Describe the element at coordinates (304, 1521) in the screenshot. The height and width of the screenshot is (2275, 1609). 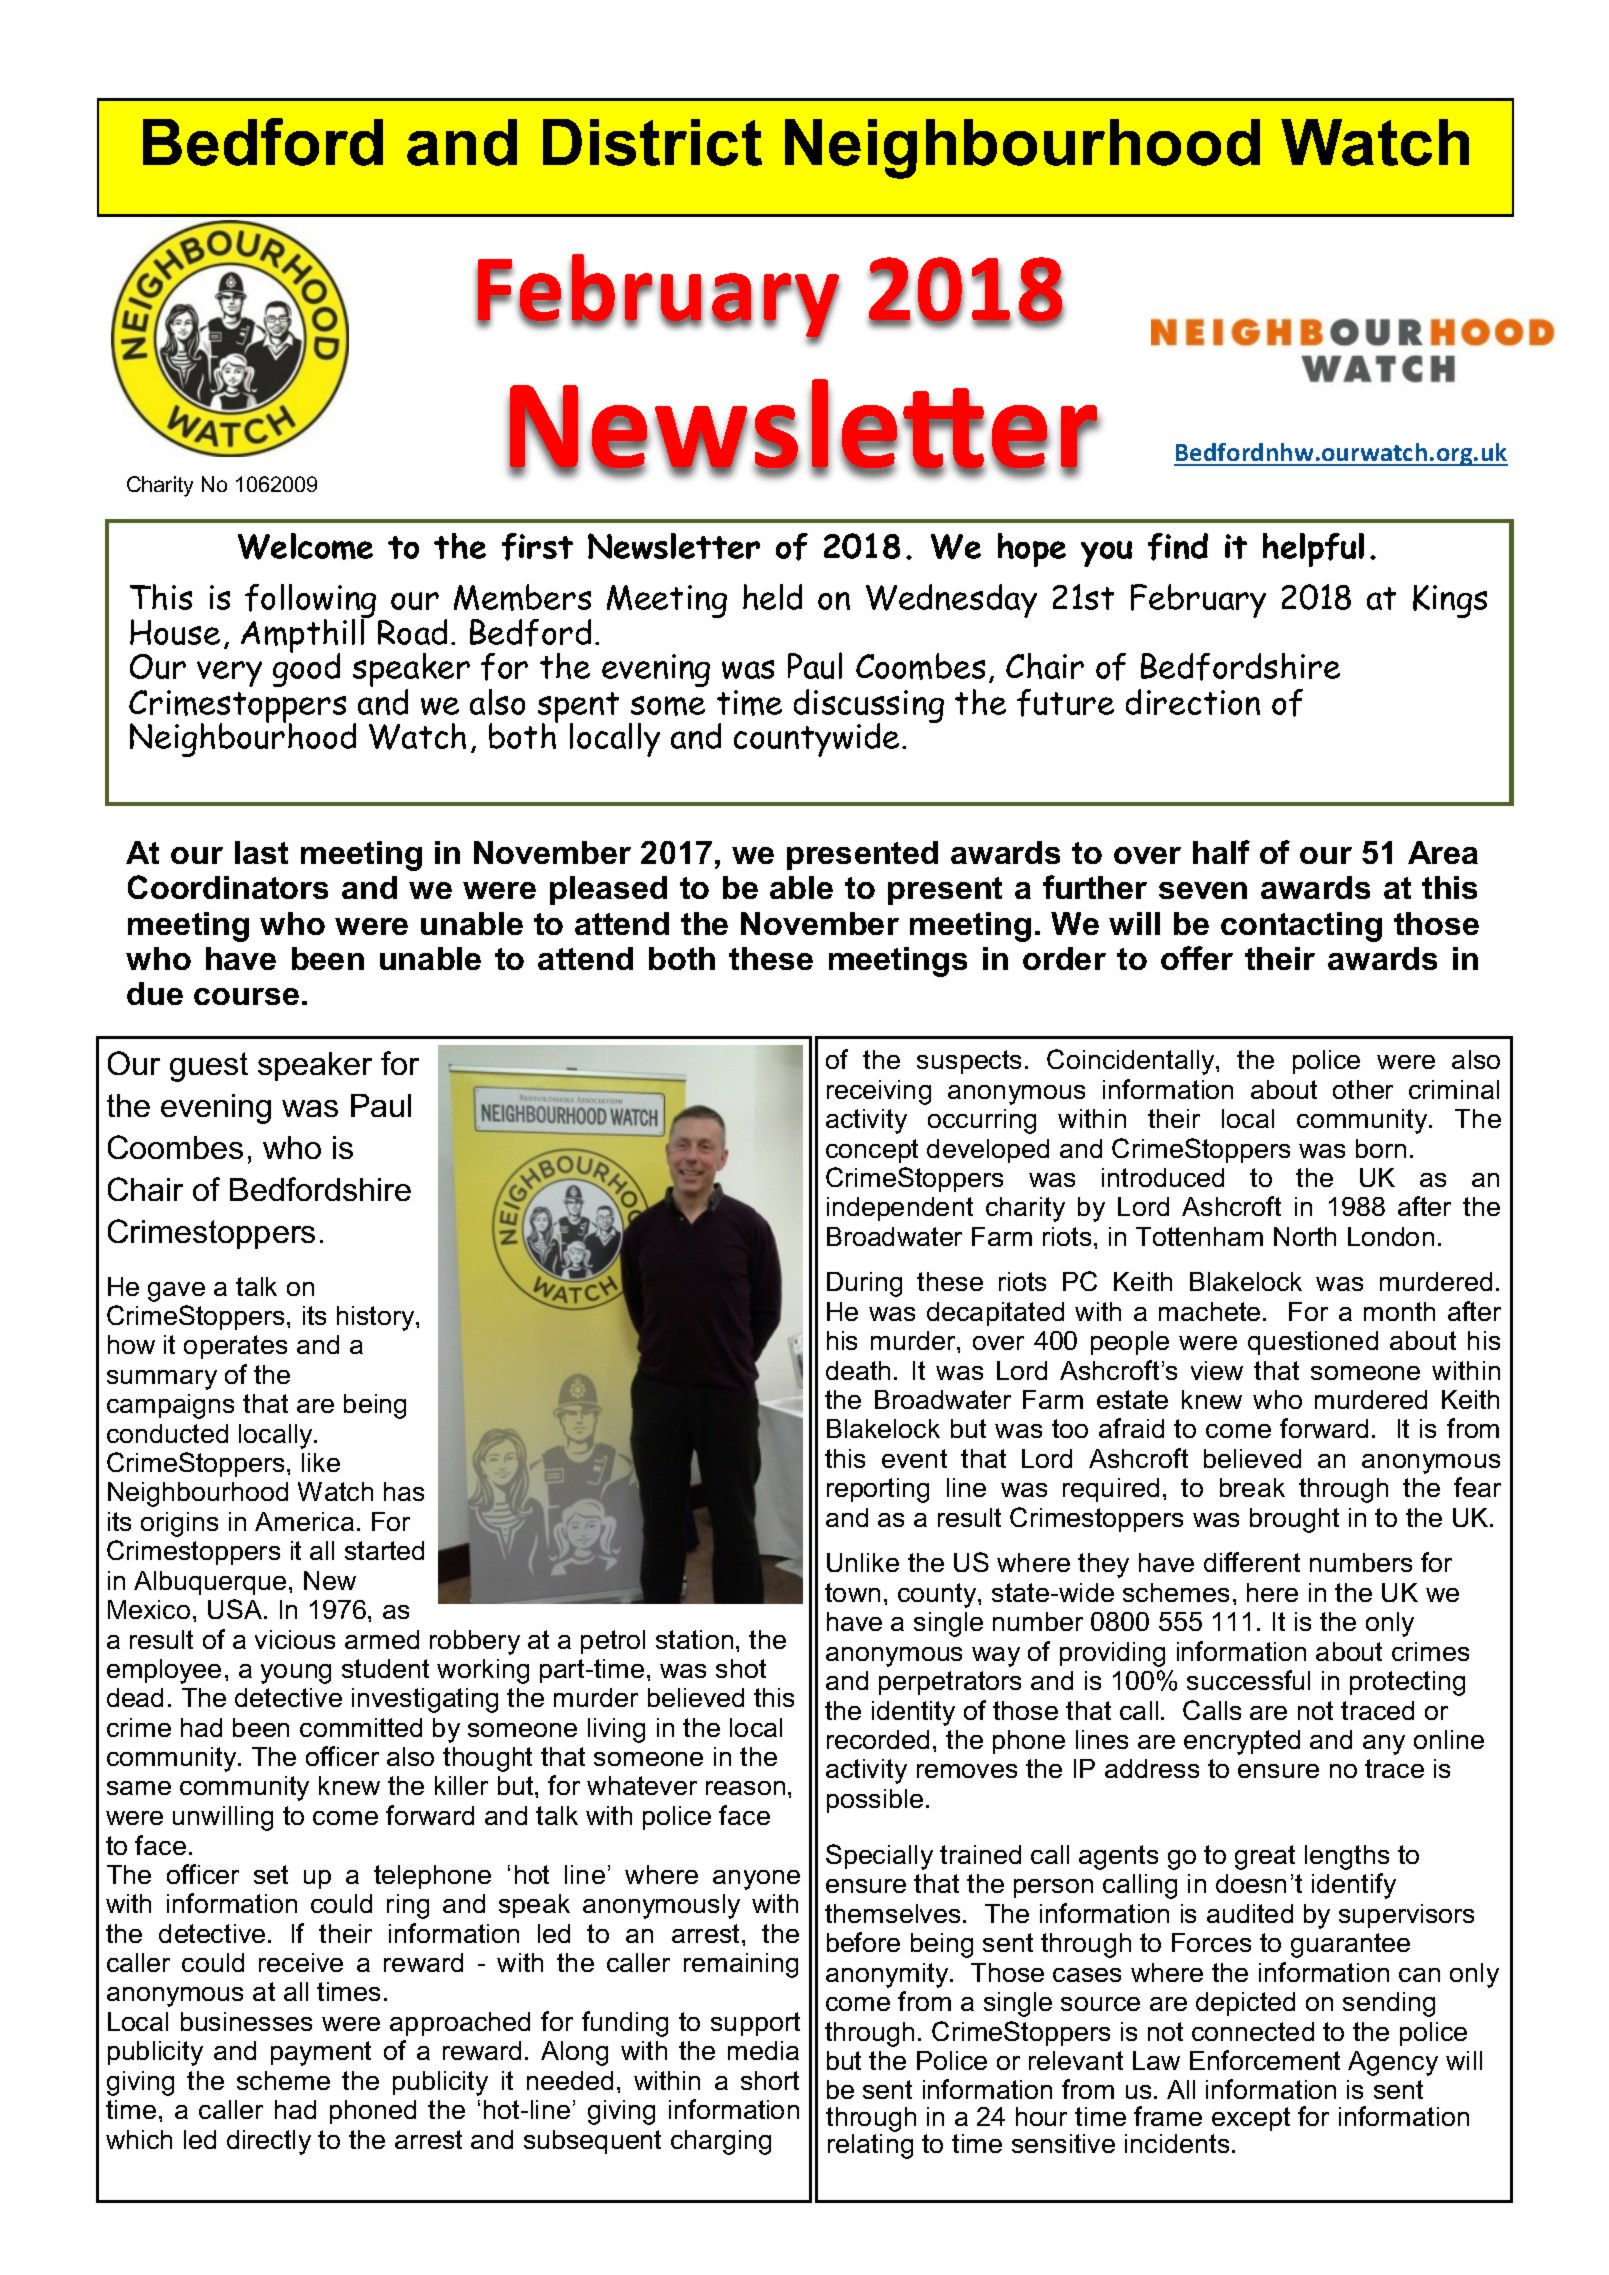
I see `America` at that location.
